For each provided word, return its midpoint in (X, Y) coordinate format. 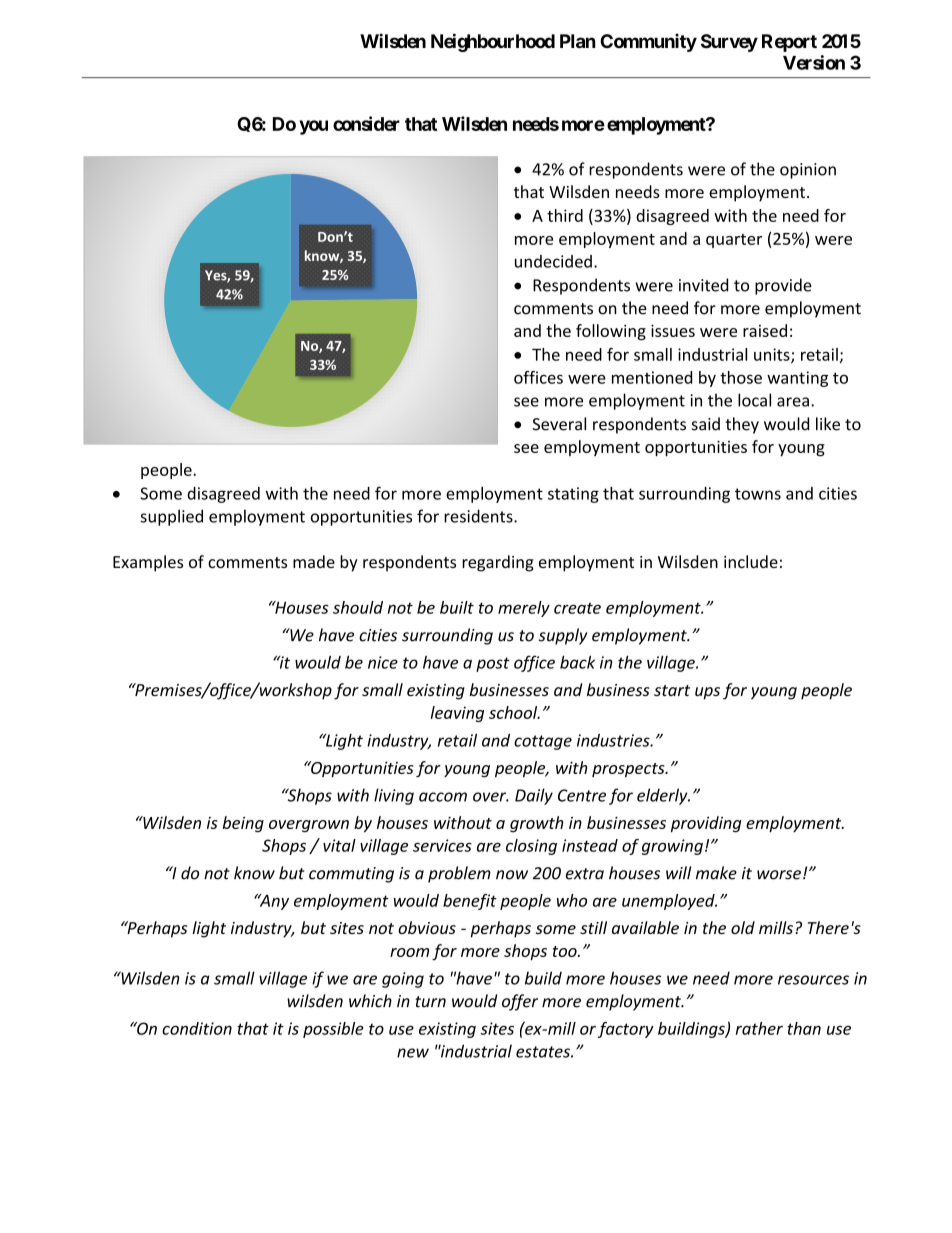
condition (197, 1028)
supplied (171, 517)
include (751, 561)
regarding (498, 563)
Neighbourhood (493, 42)
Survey (729, 43)
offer (520, 1002)
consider (366, 123)
